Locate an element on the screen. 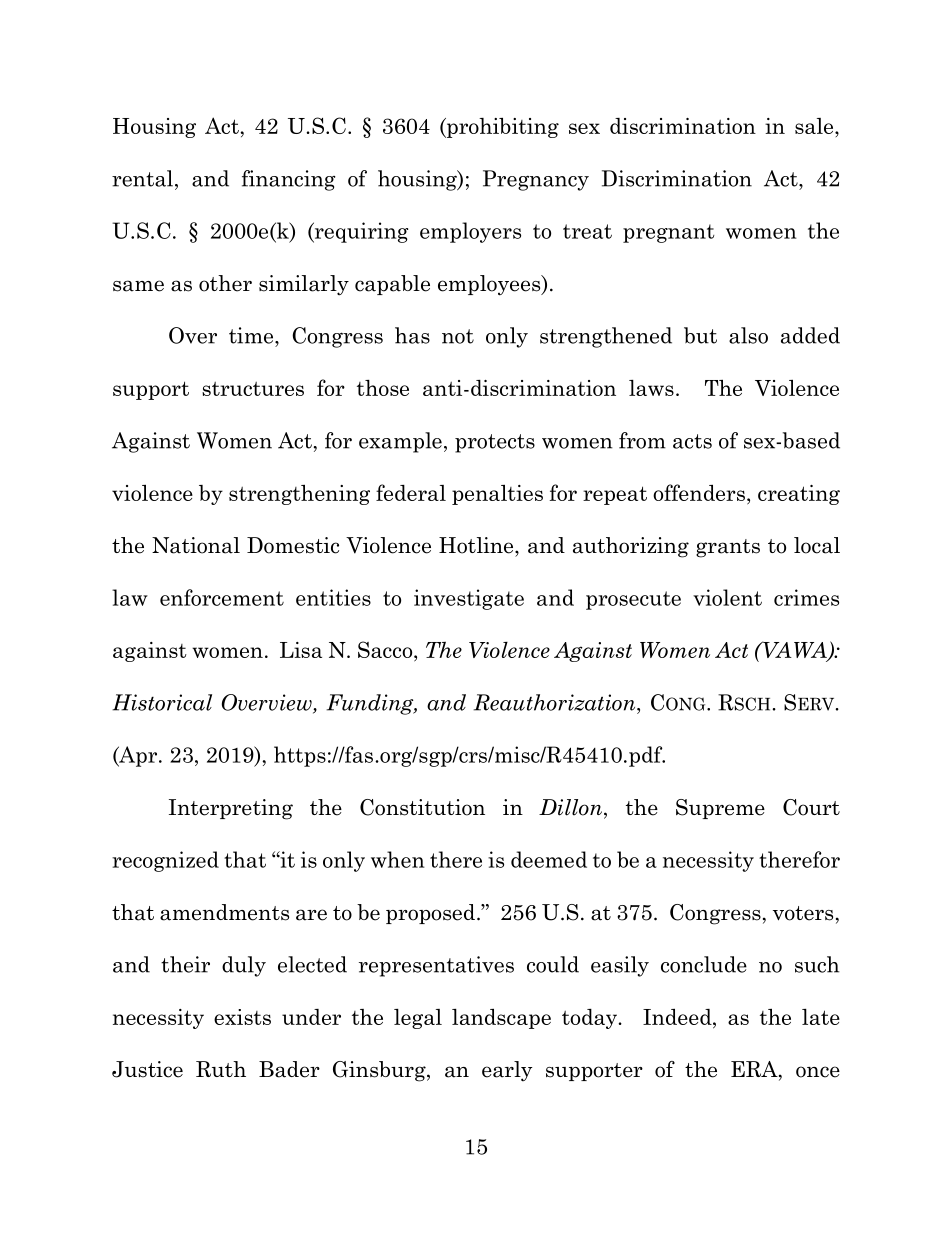 This screenshot has width=952, height=1233. prohibiting is located at coordinates (502, 128).
